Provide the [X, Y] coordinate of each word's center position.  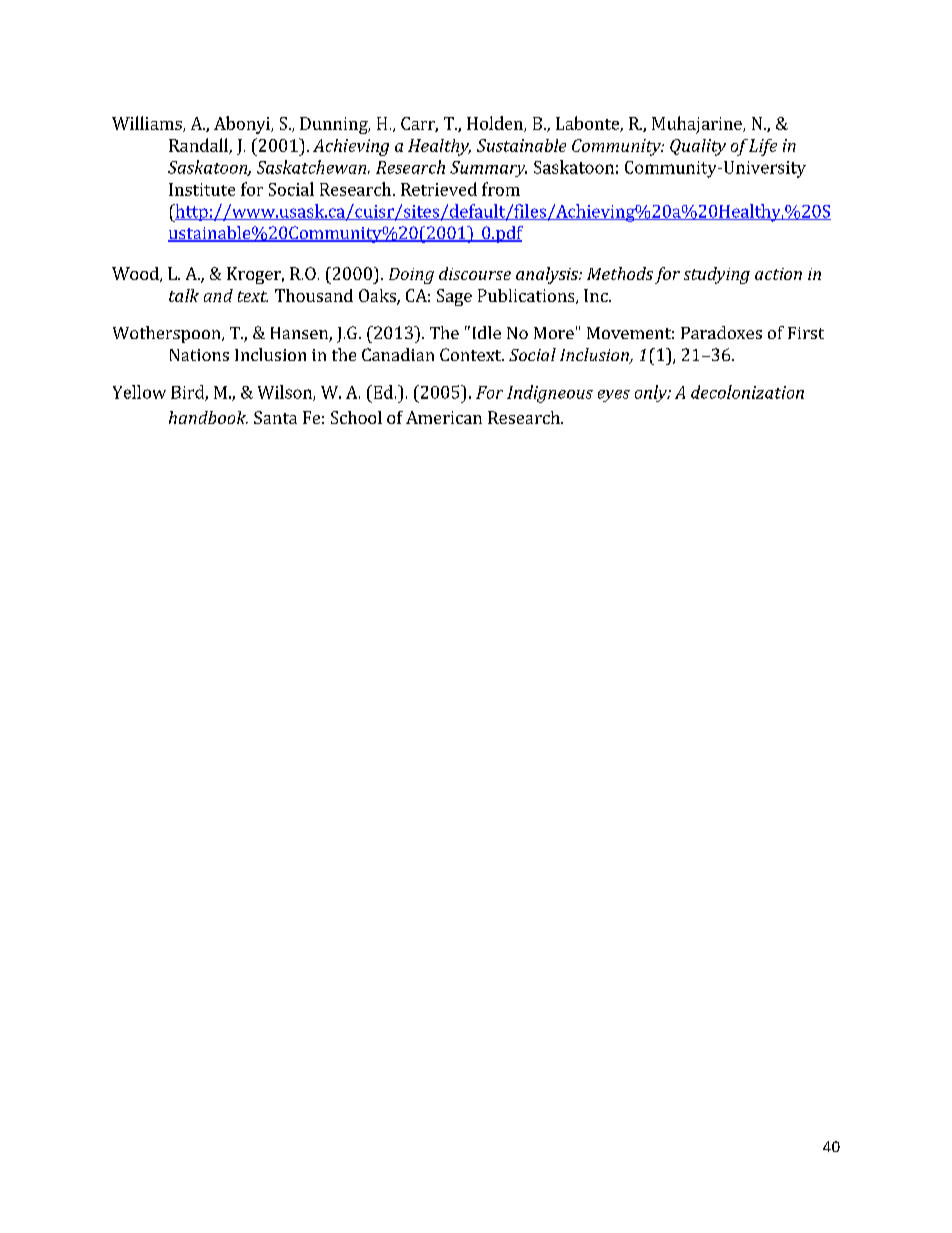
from [501, 189]
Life [763, 147]
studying [717, 275]
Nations [199, 355]
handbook [208, 417]
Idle [487, 332]
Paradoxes [721, 332]
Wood [136, 274]
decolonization [747, 392]
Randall [199, 146]
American [444, 417]
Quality [698, 147]
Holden [496, 124]
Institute [202, 189]
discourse [475, 273]
